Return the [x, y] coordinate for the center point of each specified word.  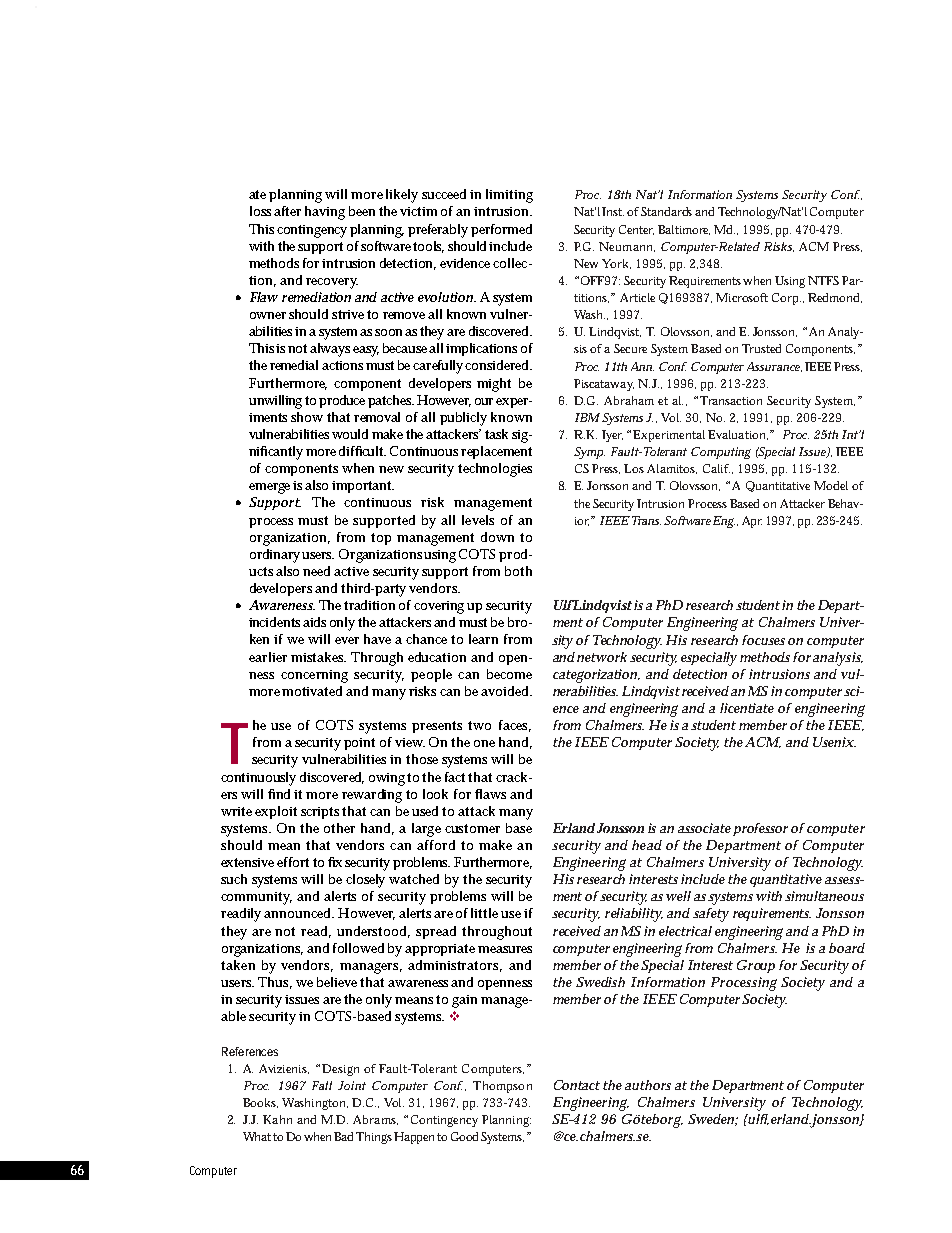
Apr [752, 522]
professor [760, 829]
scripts [322, 813]
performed [501, 230]
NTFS [823, 280]
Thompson [502, 1087]
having [325, 213]
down [497, 537]
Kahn [277, 1119]
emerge [271, 488]
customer [472, 828]
